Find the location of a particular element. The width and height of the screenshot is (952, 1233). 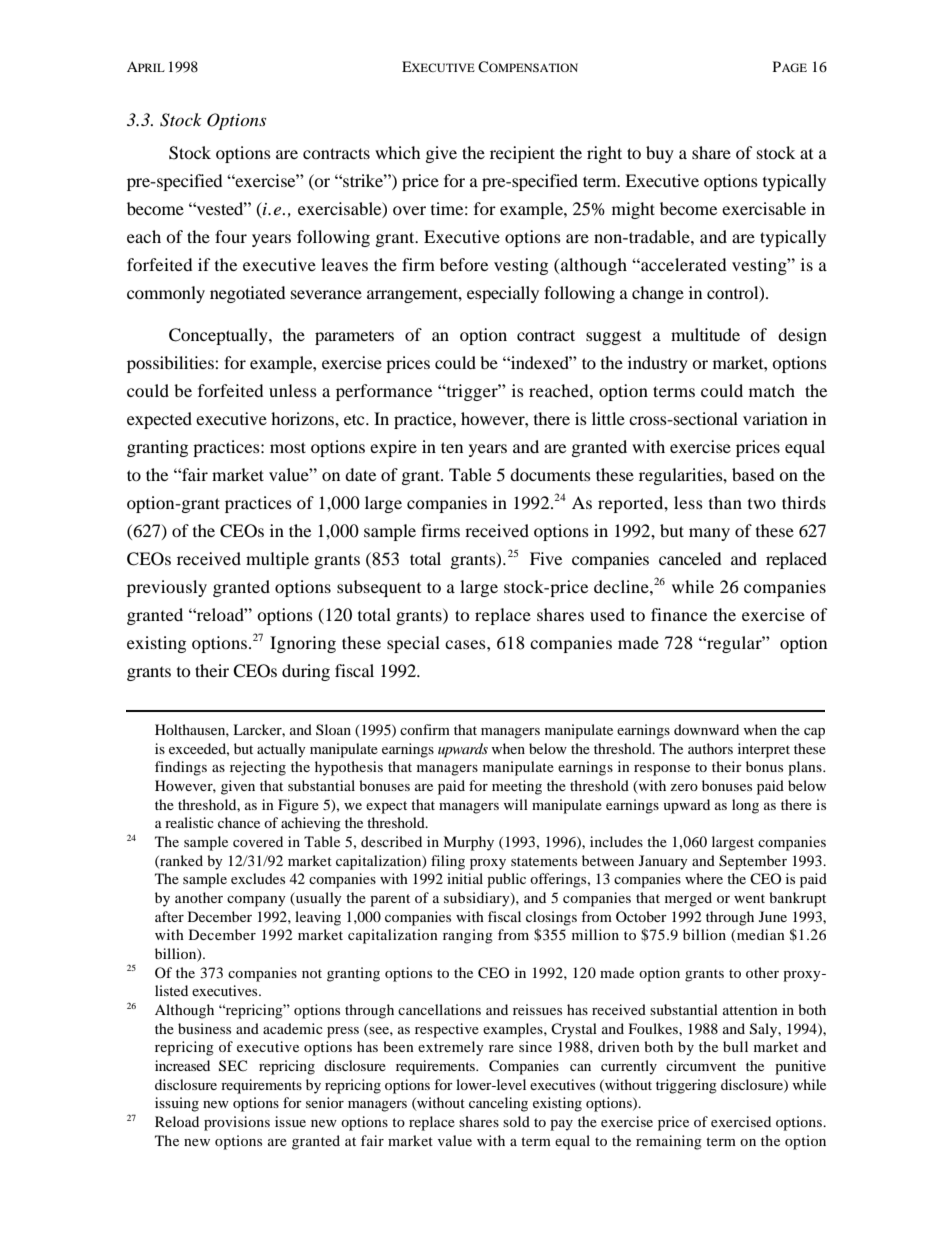

where is located at coordinates (704, 878).
